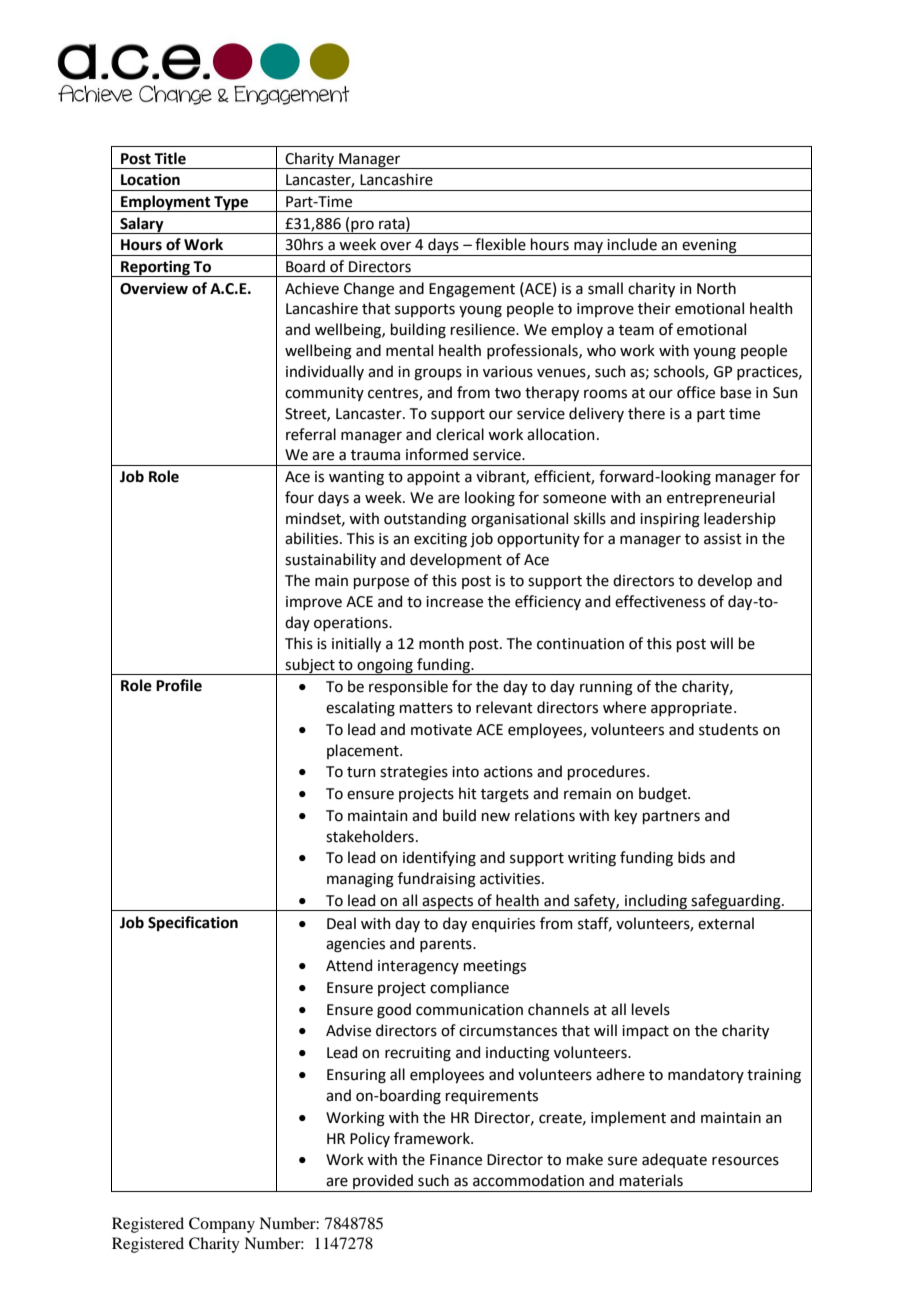 This screenshot has height=1307, width=924. I want to click on evening, so click(709, 247).
